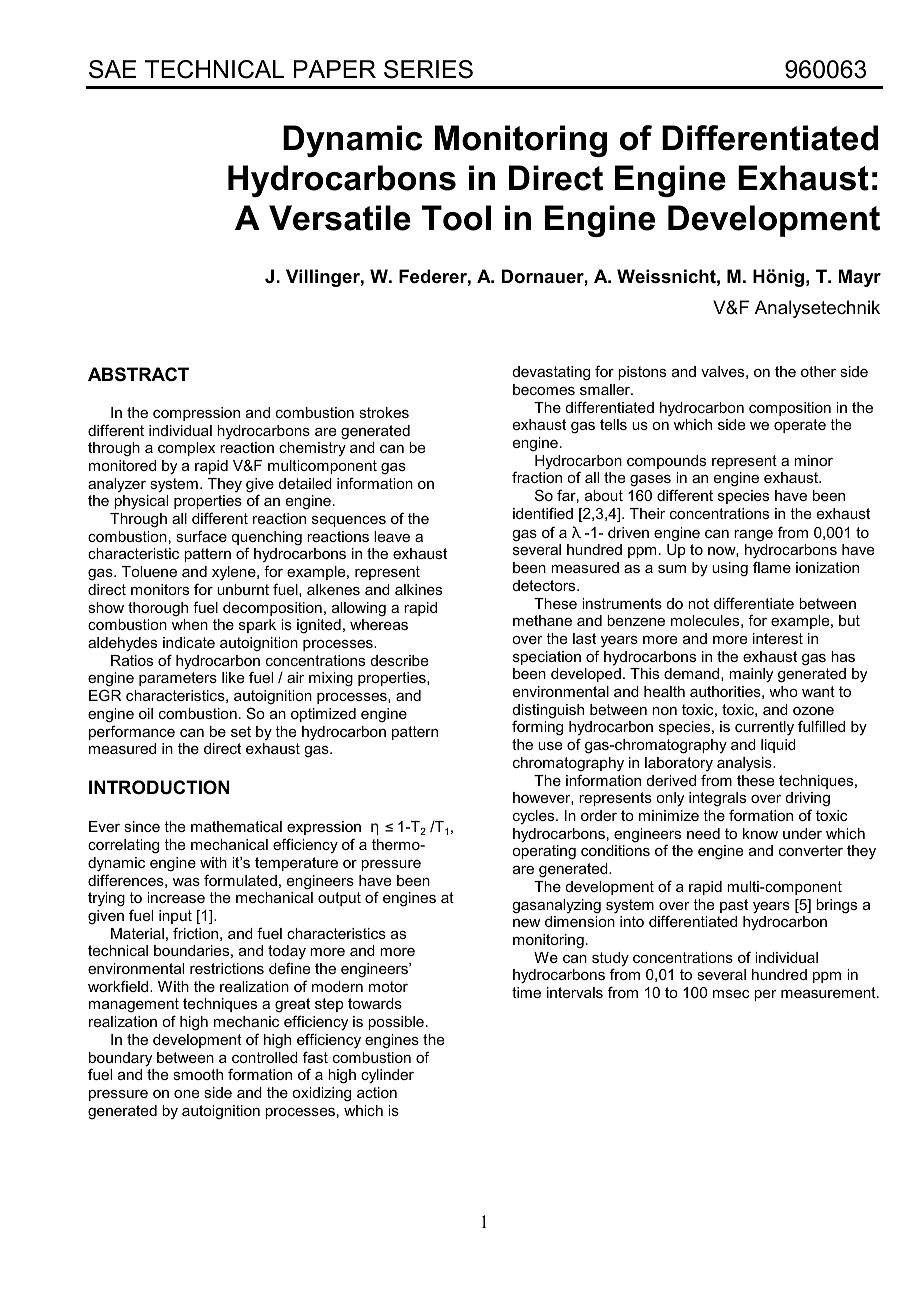 This screenshot has width=924, height=1308. Describe the element at coordinates (428, 69) in the screenshot. I see `SERIES` at that location.
